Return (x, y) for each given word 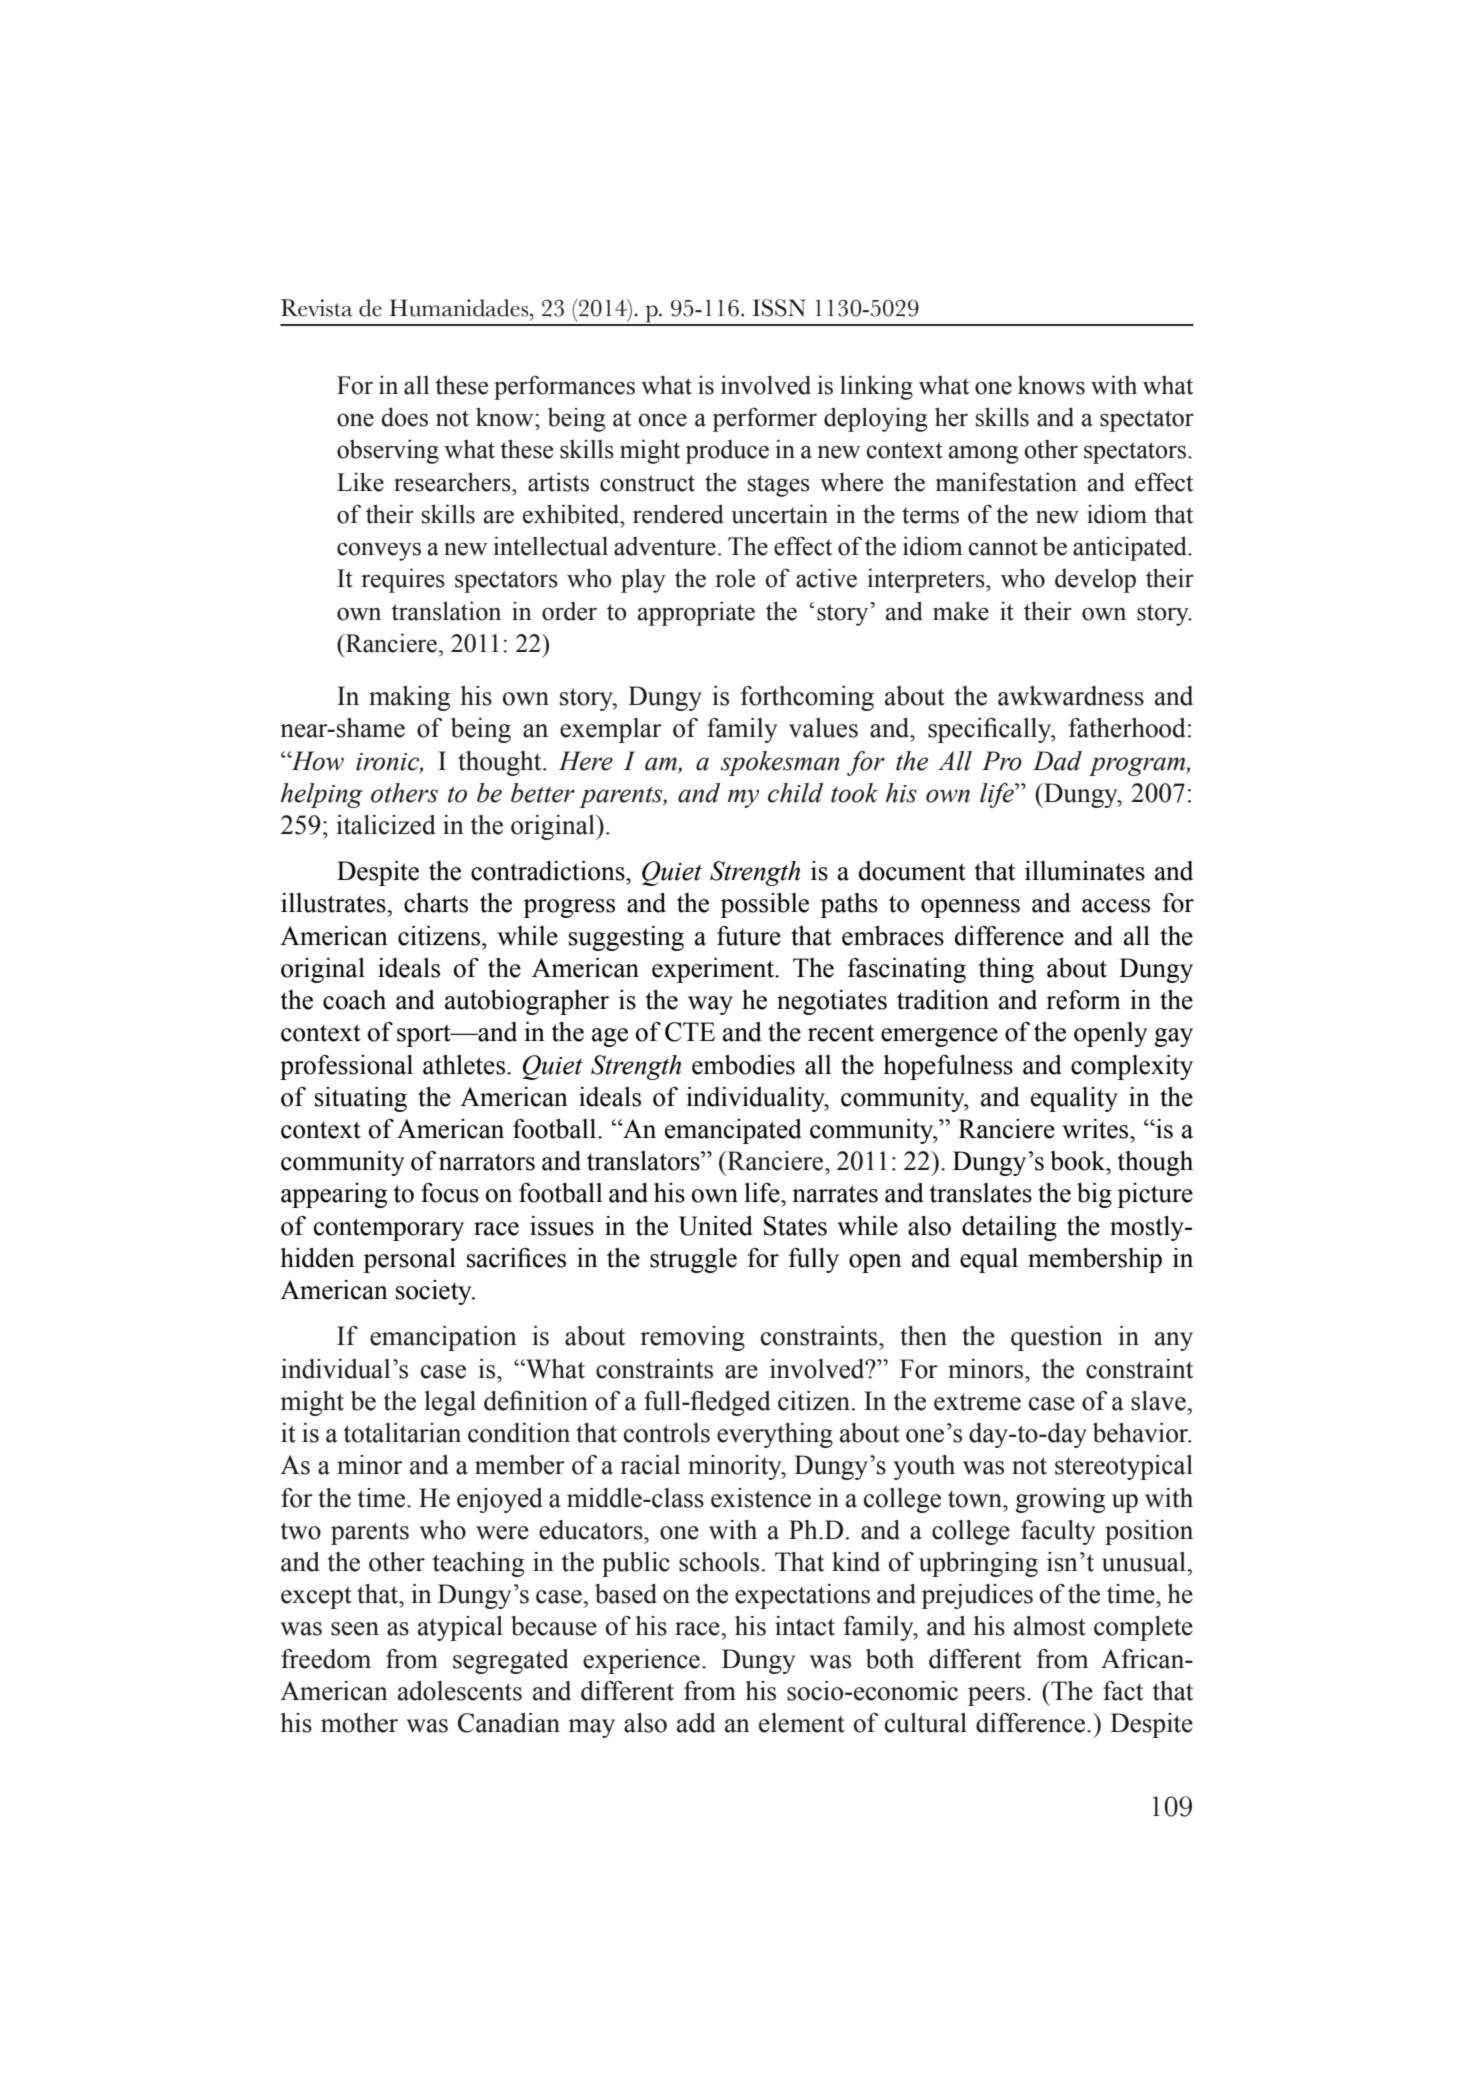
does (404, 417)
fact (1123, 1691)
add (696, 1723)
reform (1083, 1000)
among (983, 454)
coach (354, 1000)
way (710, 1005)
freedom (326, 1659)
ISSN (779, 308)
